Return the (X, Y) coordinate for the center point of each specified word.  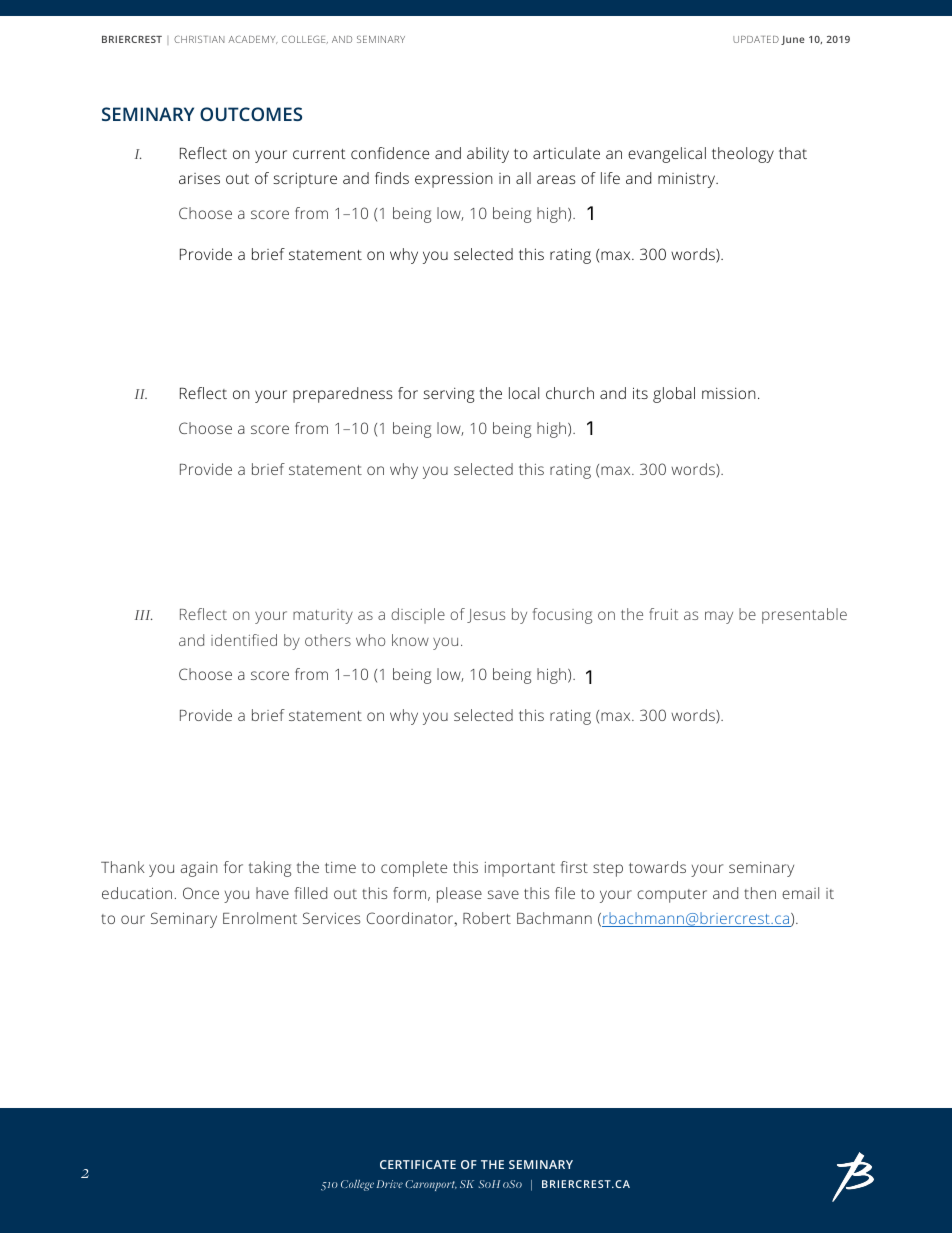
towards (657, 867)
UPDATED (756, 39)
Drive (390, 1184)
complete (414, 869)
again (199, 869)
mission (729, 393)
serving (448, 395)
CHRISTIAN (199, 39)
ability (488, 155)
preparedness (343, 395)
